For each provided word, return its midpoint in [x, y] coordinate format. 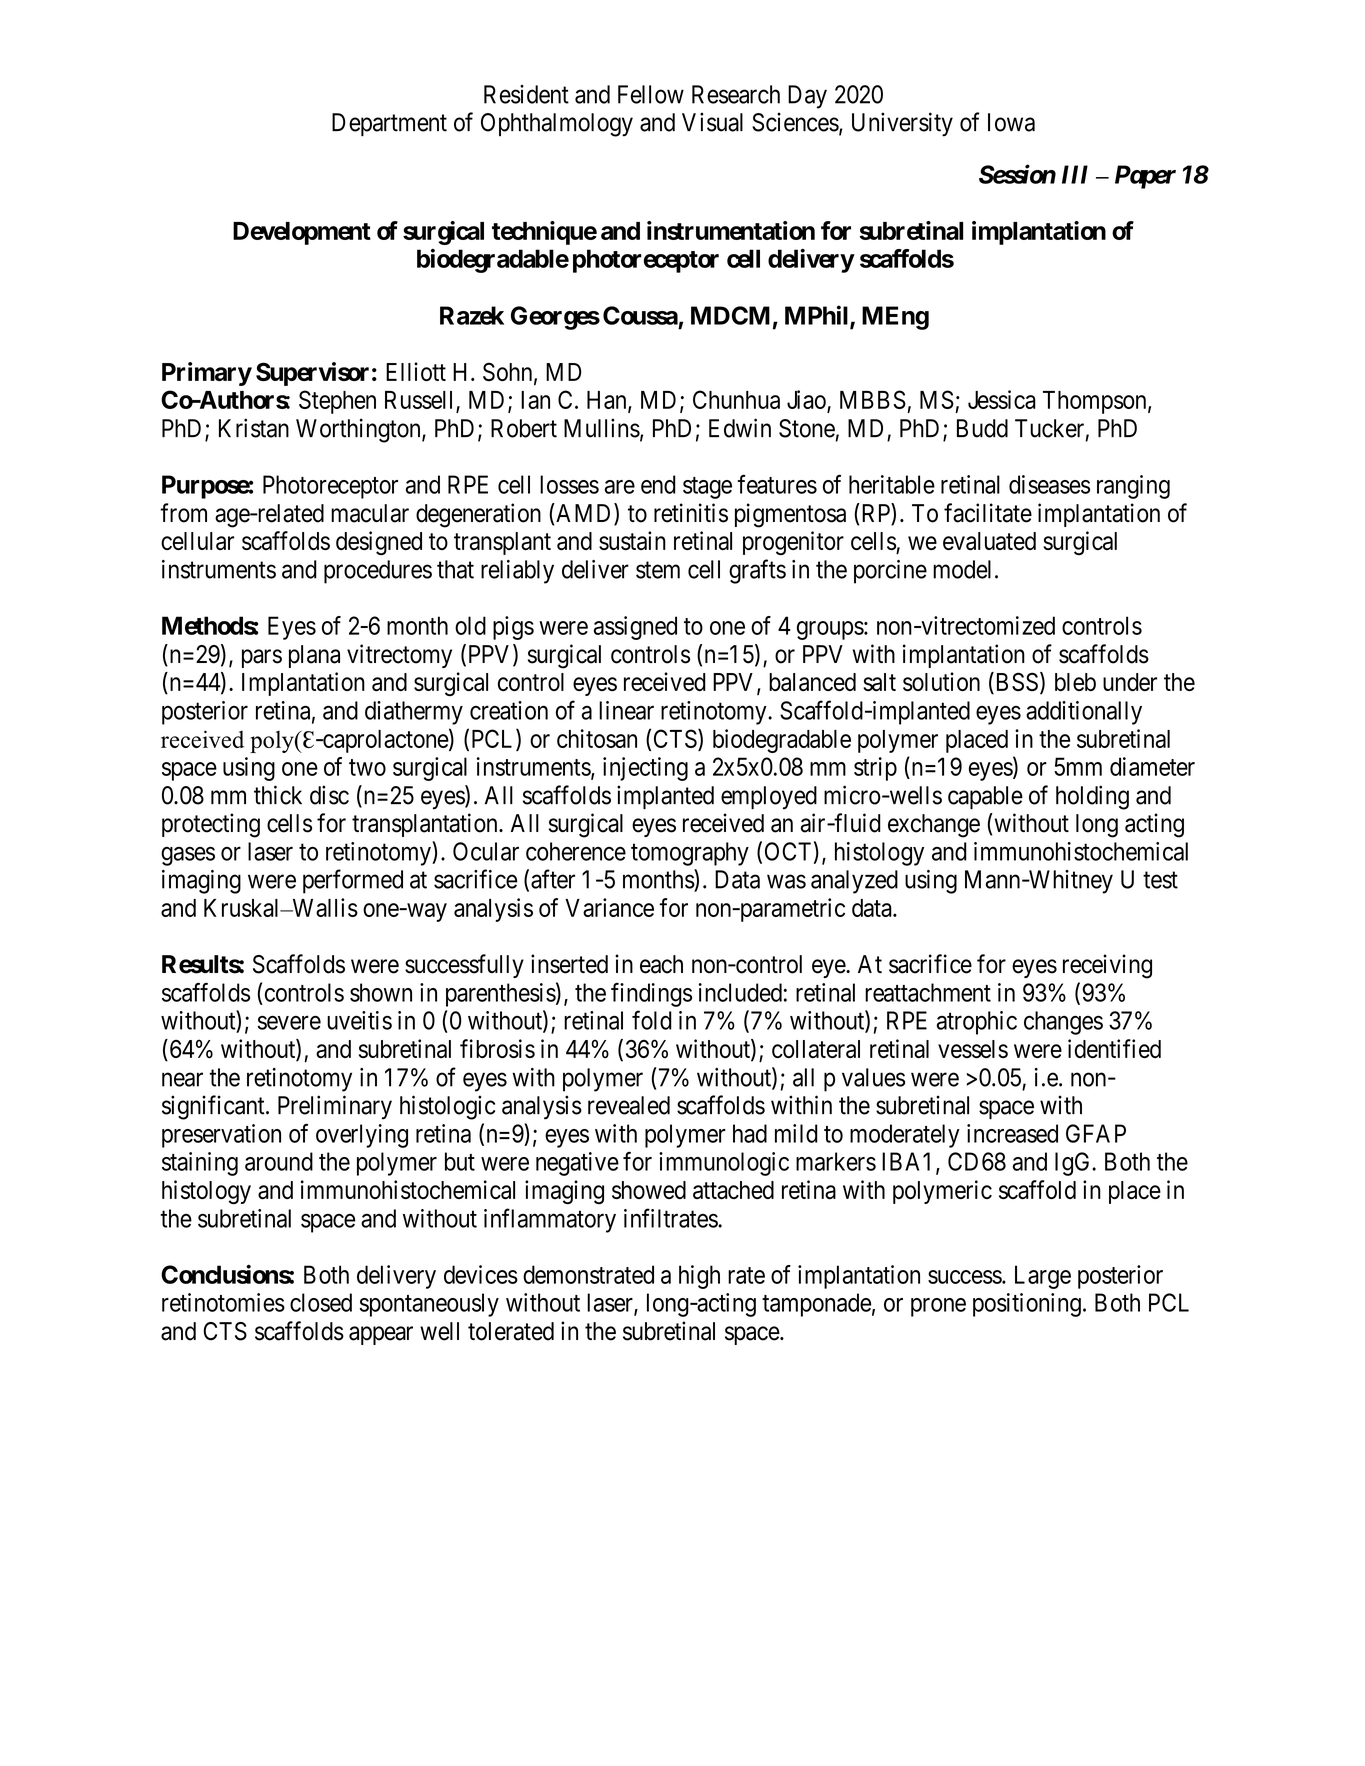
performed [353, 881]
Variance [609, 907]
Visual [712, 122]
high [699, 1277]
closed [321, 1302]
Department [389, 124]
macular [370, 513]
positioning [1027, 1305]
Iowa [1011, 122]
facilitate [988, 513]
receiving [1107, 966]
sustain [632, 540]
